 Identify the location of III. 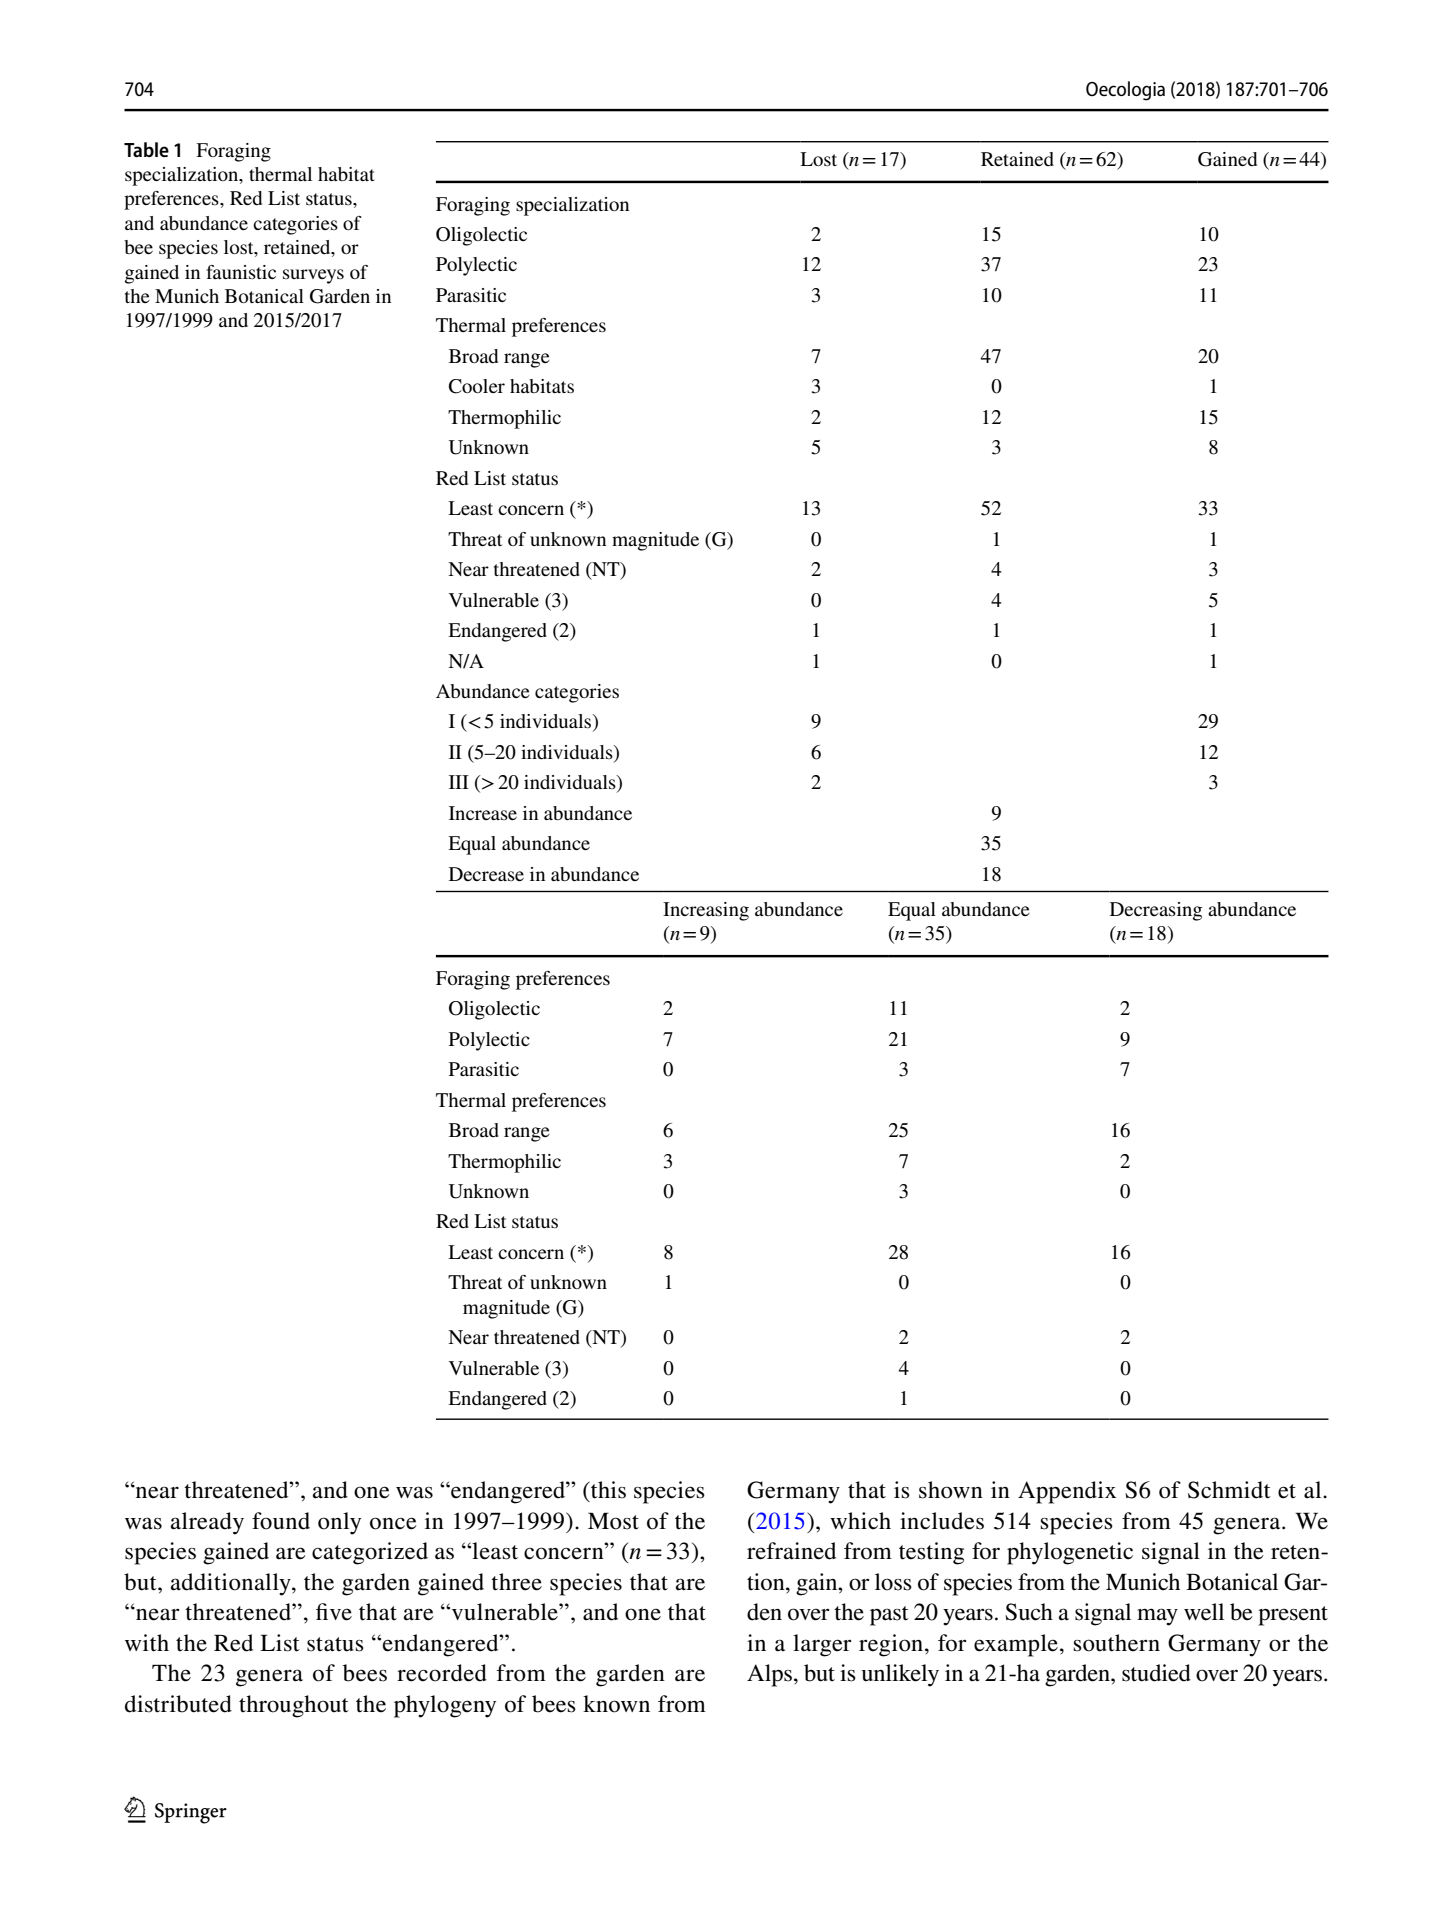
(459, 782).
